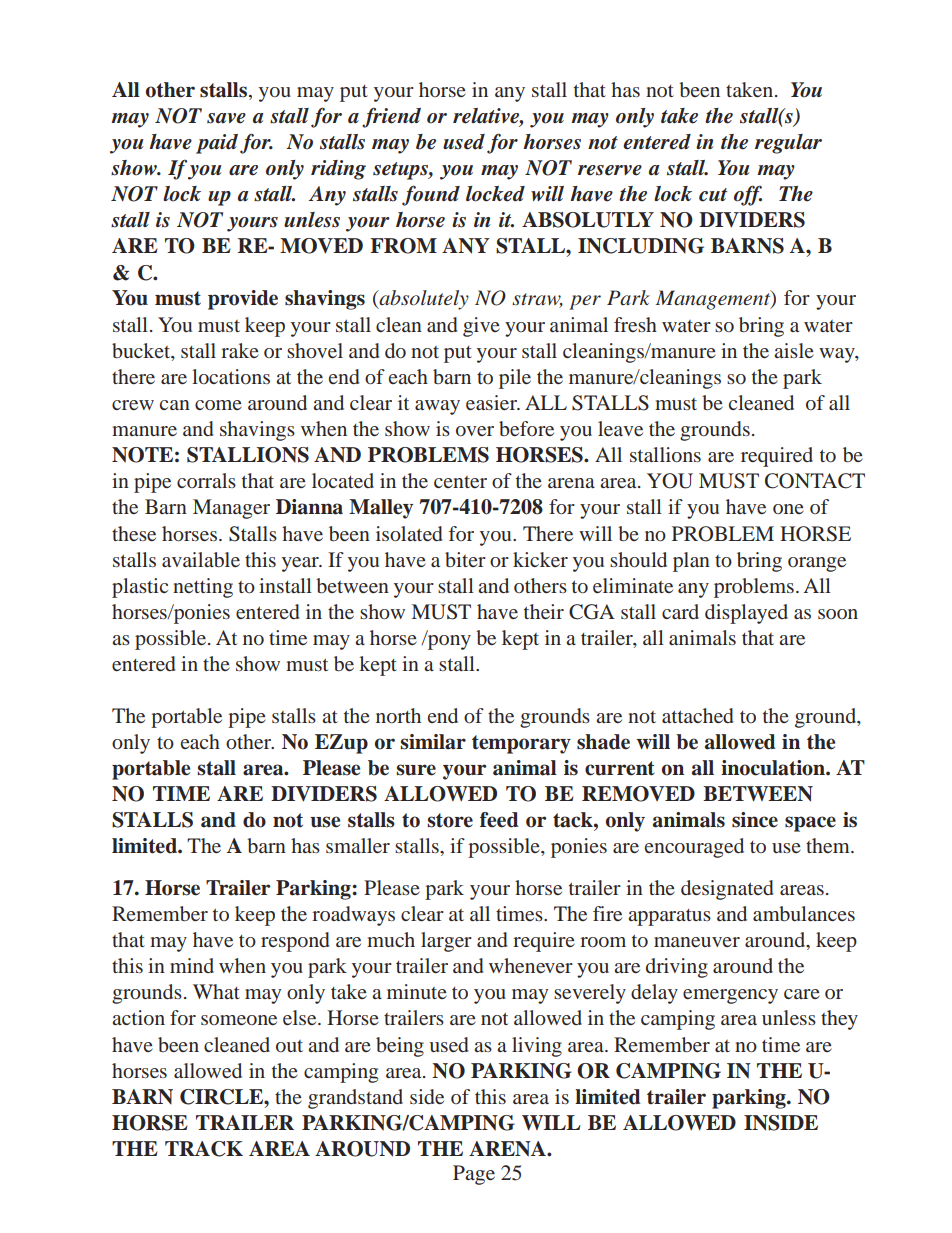 Image resolution: width=952 pixels, height=1233 pixels. Describe the element at coordinates (691, 562) in the screenshot. I see `plan` at that location.
